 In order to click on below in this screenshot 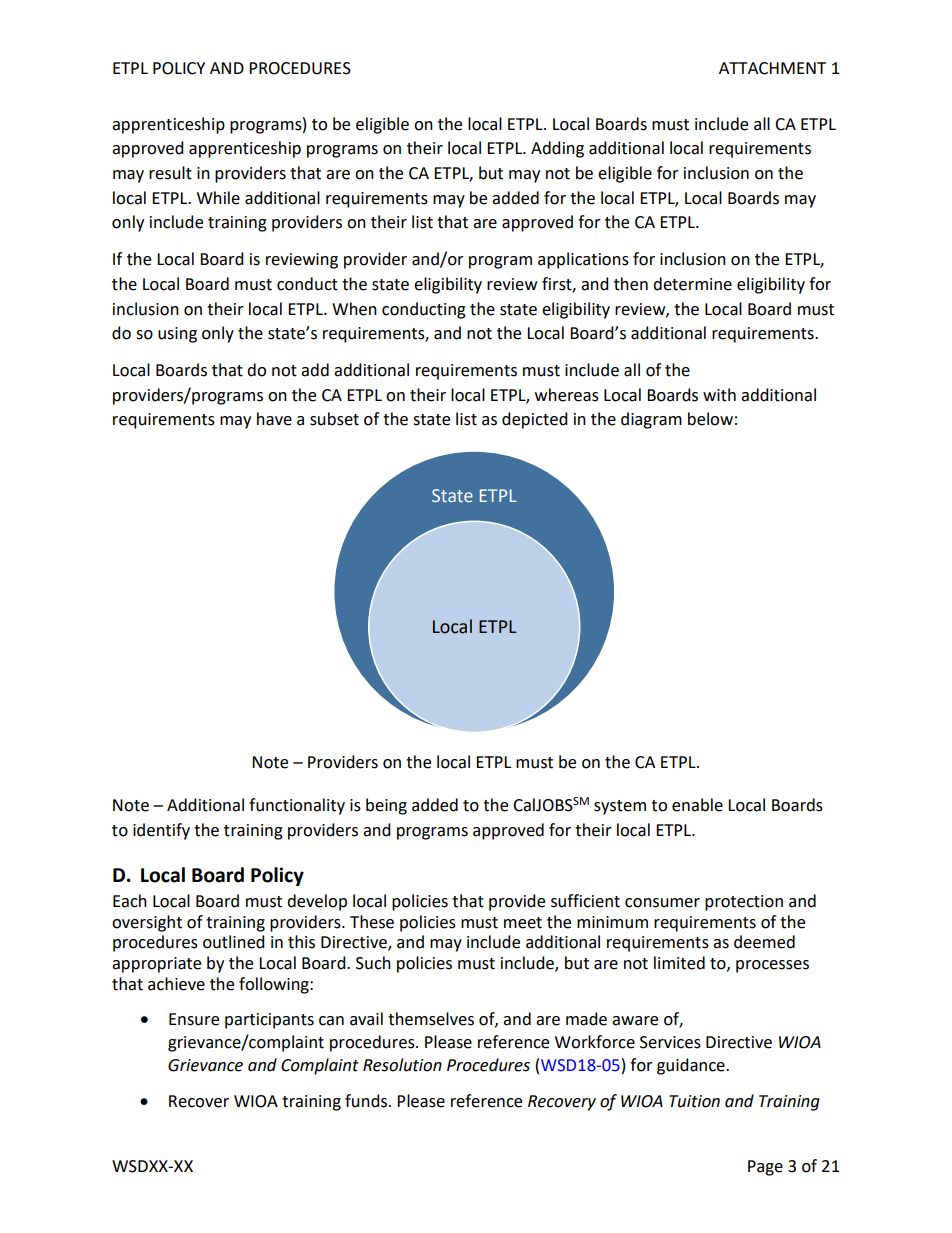, I will do `click(710, 419)`.
